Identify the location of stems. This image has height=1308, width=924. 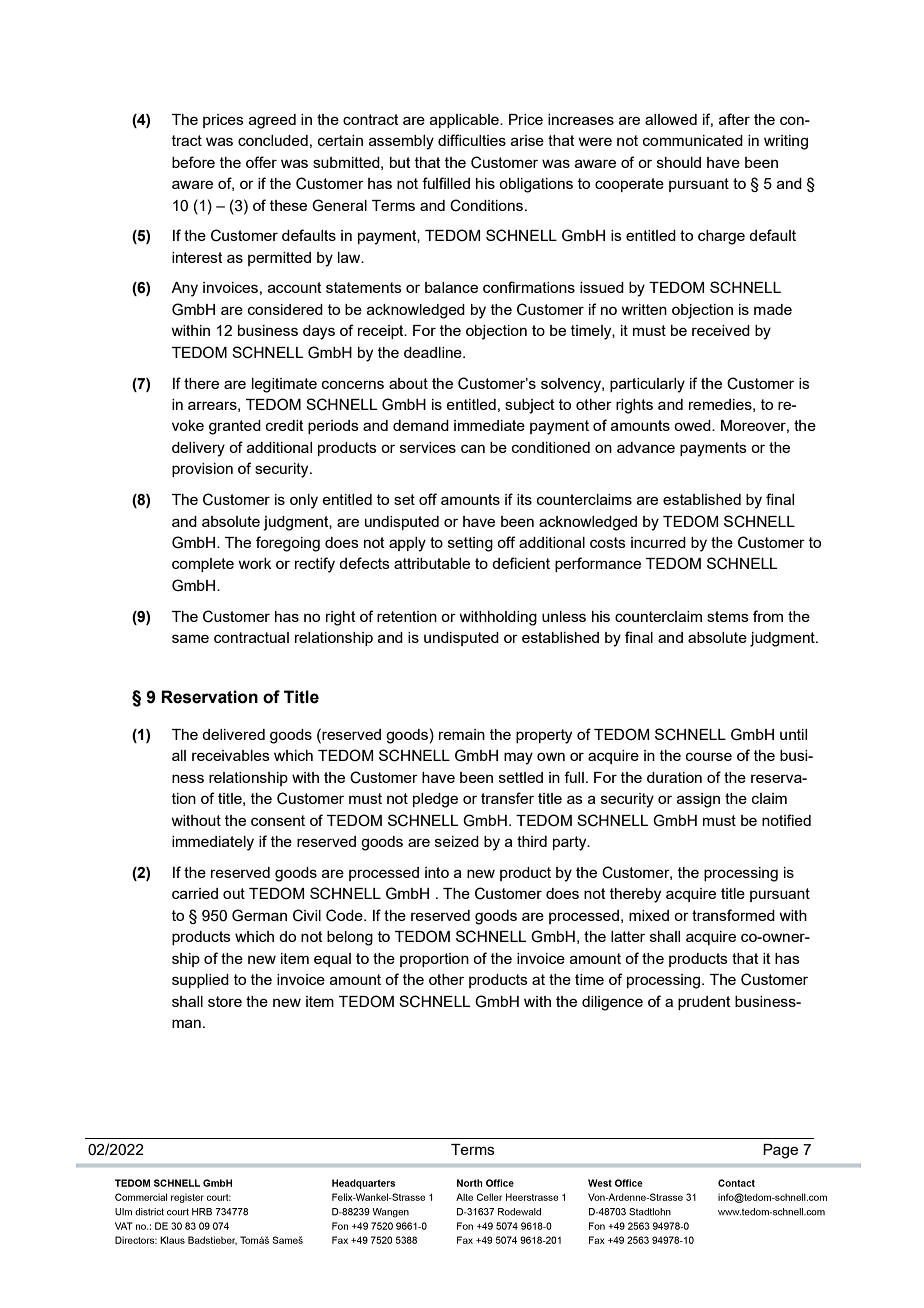
(728, 616).
